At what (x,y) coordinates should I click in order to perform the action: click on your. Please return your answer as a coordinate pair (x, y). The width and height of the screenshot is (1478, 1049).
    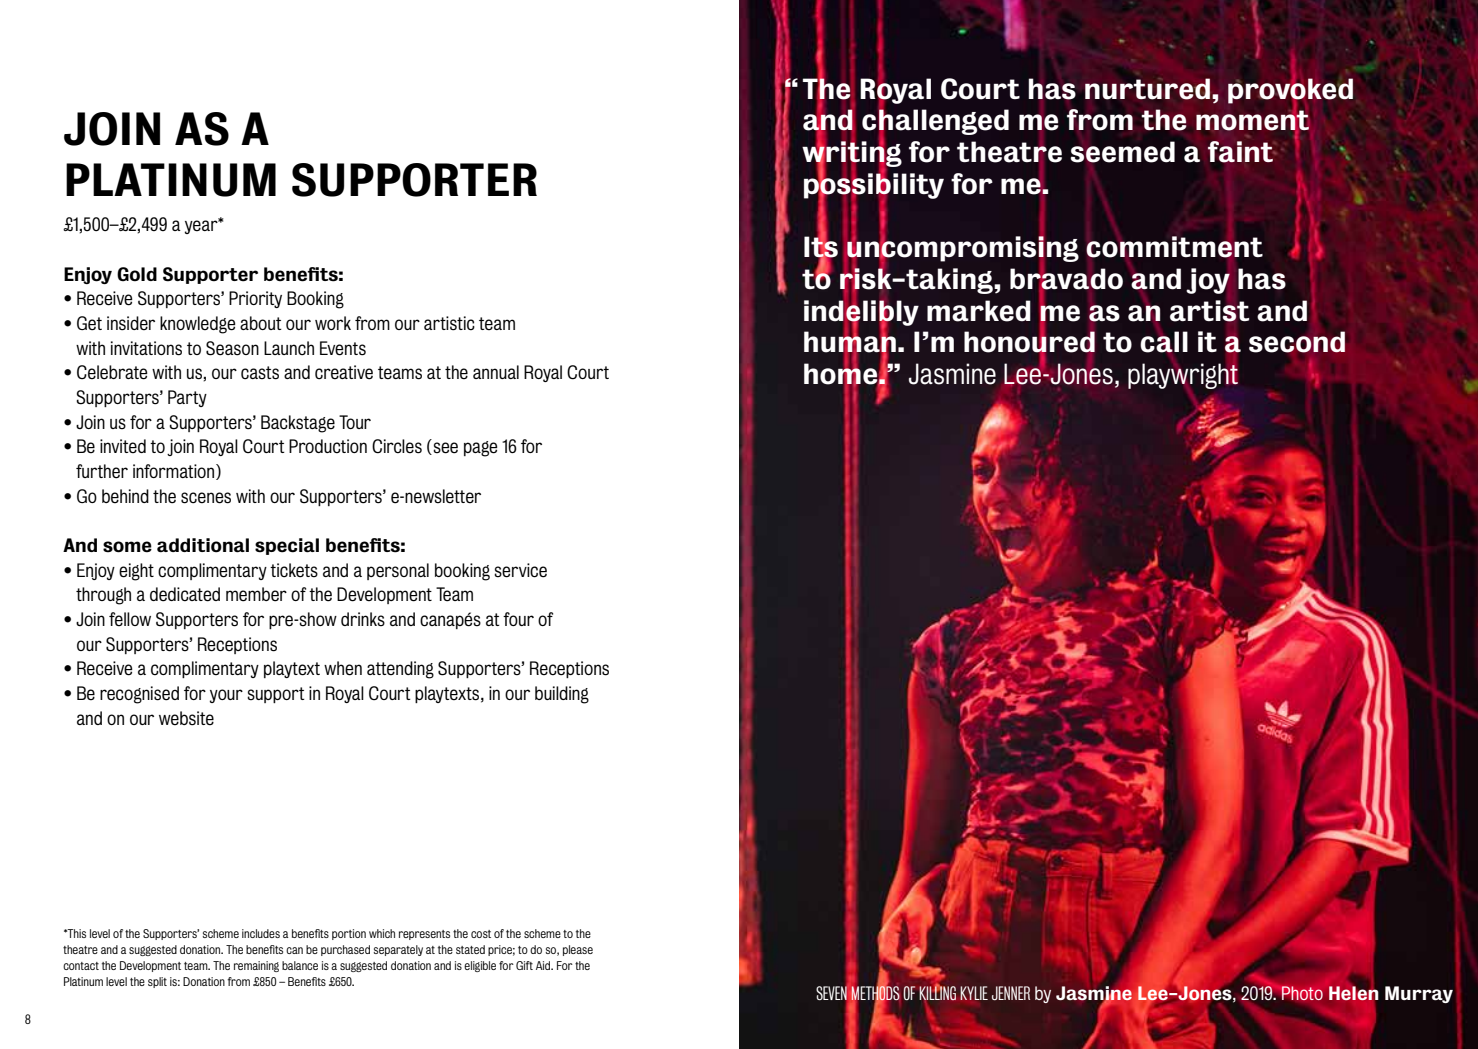
    Looking at the image, I should click on (226, 696).
